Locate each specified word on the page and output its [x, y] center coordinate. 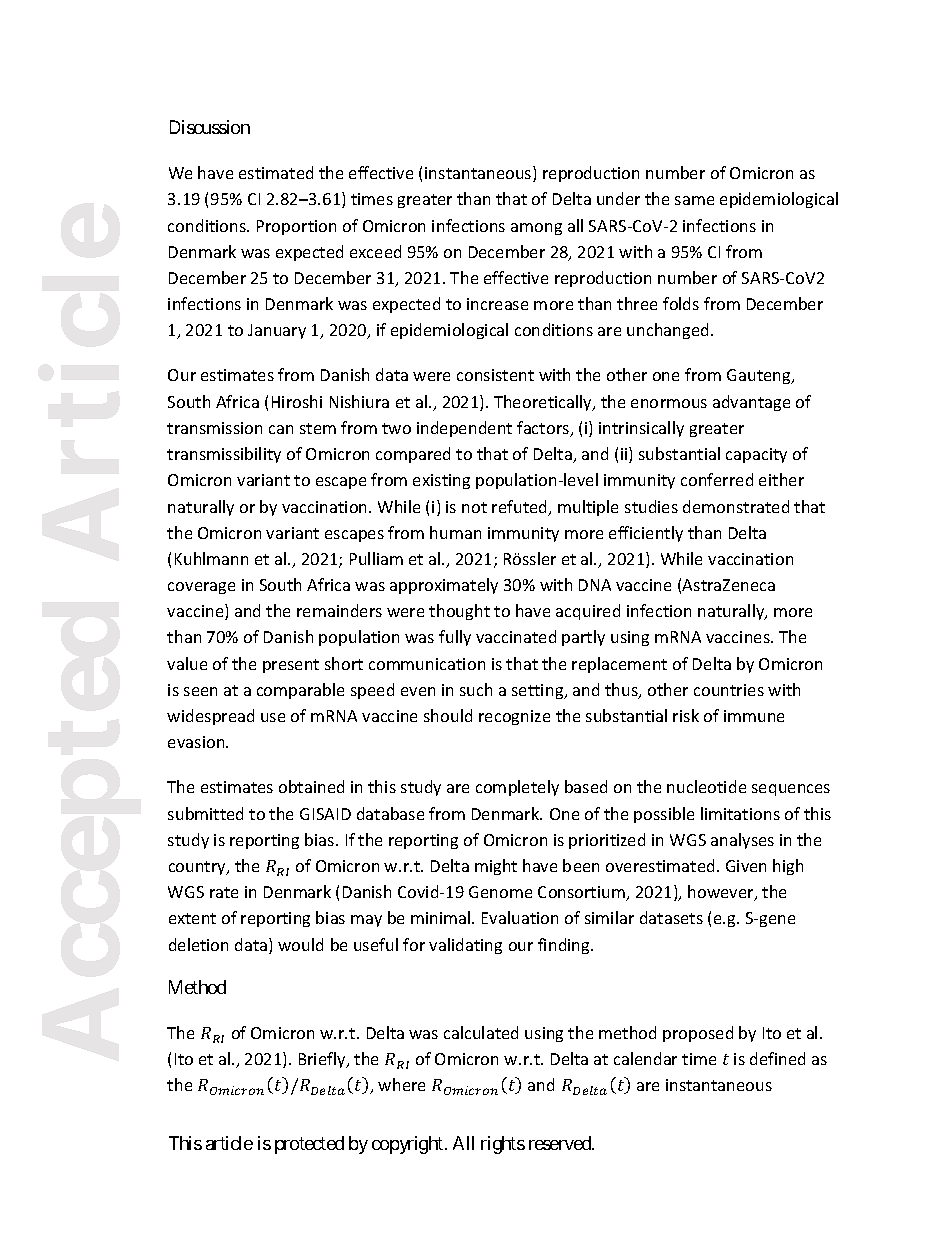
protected [309, 1145]
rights [503, 1145]
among [536, 229]
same [694, 200]
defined [777, 1058]
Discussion [210, 127]
